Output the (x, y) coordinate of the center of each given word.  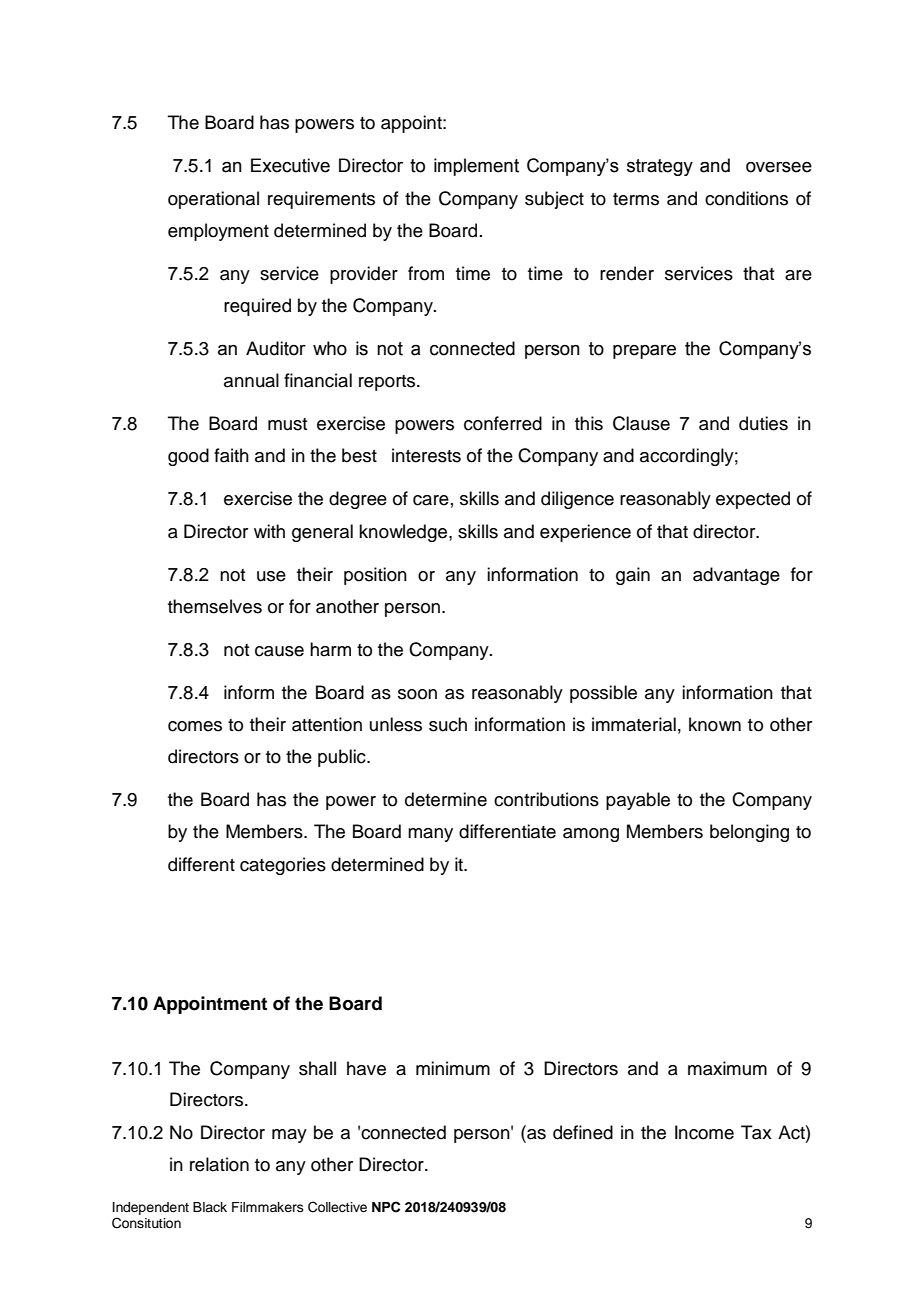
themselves (215, 606)
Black (210, 1207)
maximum (727, 1068)
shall (317, 1068)
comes (195, 726)
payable (638, 801)
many (430, 835)
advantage (736, 576)
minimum (453, 1068)
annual (251, 380)
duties (763, 423)
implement (476, 167)
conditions (746, 198)
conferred (503, 423)
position (375, 576)
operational (213, 200)
